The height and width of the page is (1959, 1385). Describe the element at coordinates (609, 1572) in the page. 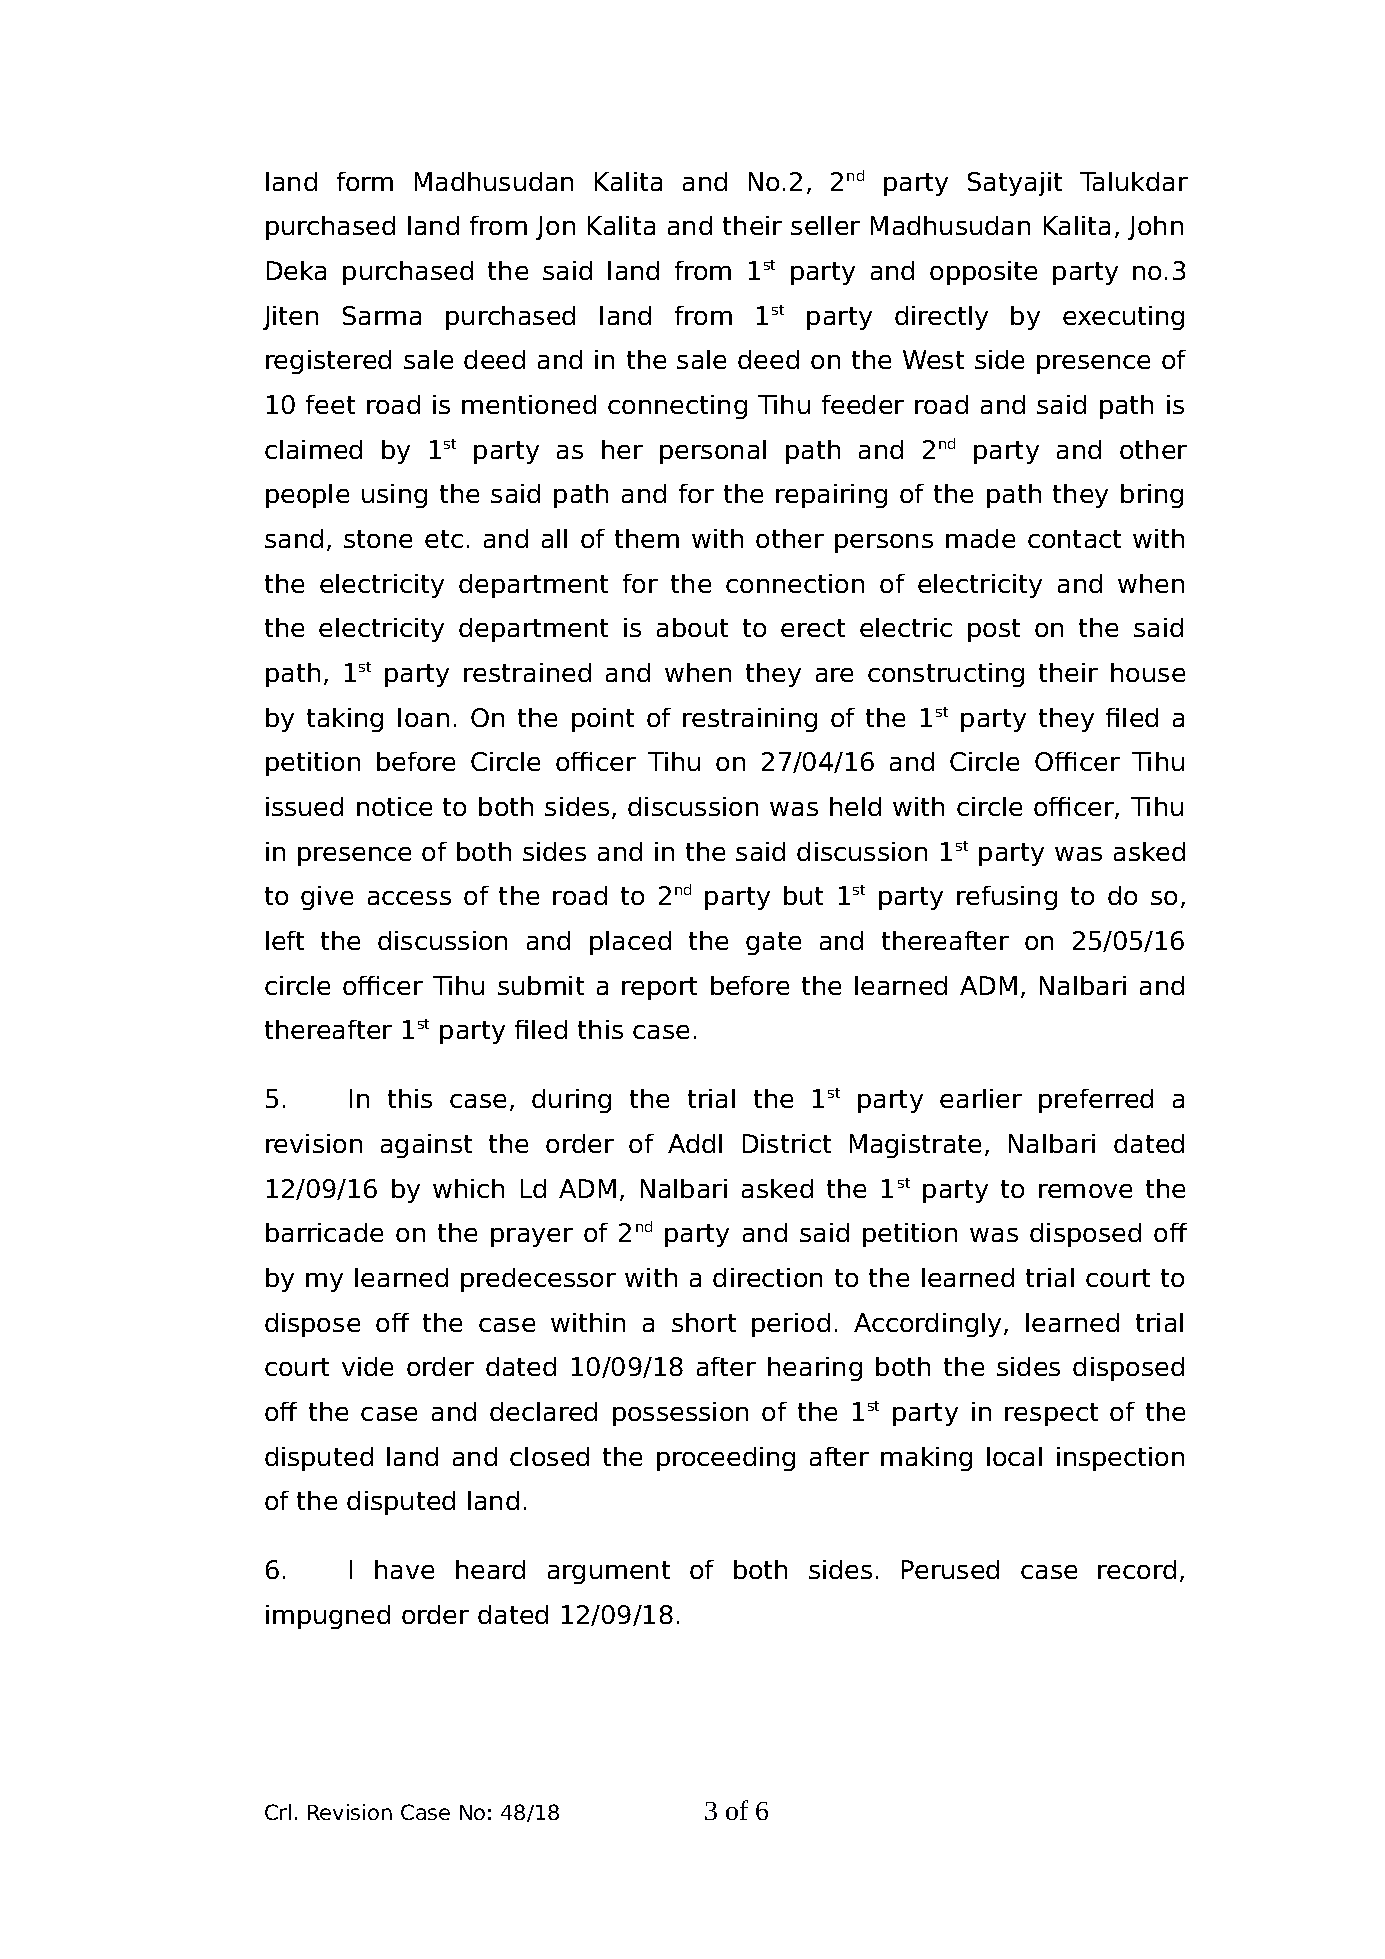

I see `argument` at that location.
